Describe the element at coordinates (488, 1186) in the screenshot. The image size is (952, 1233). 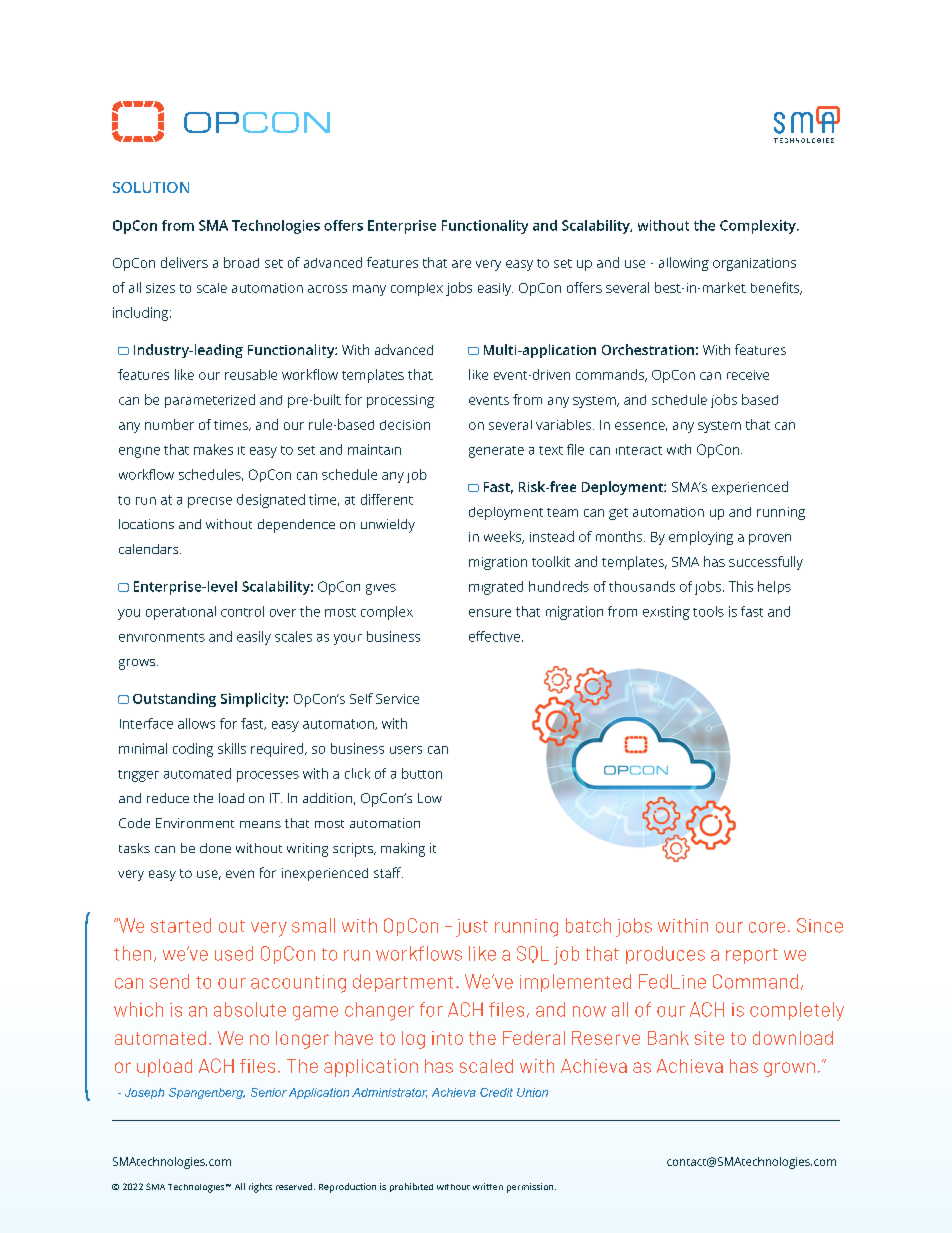
I see `written` at that location.
